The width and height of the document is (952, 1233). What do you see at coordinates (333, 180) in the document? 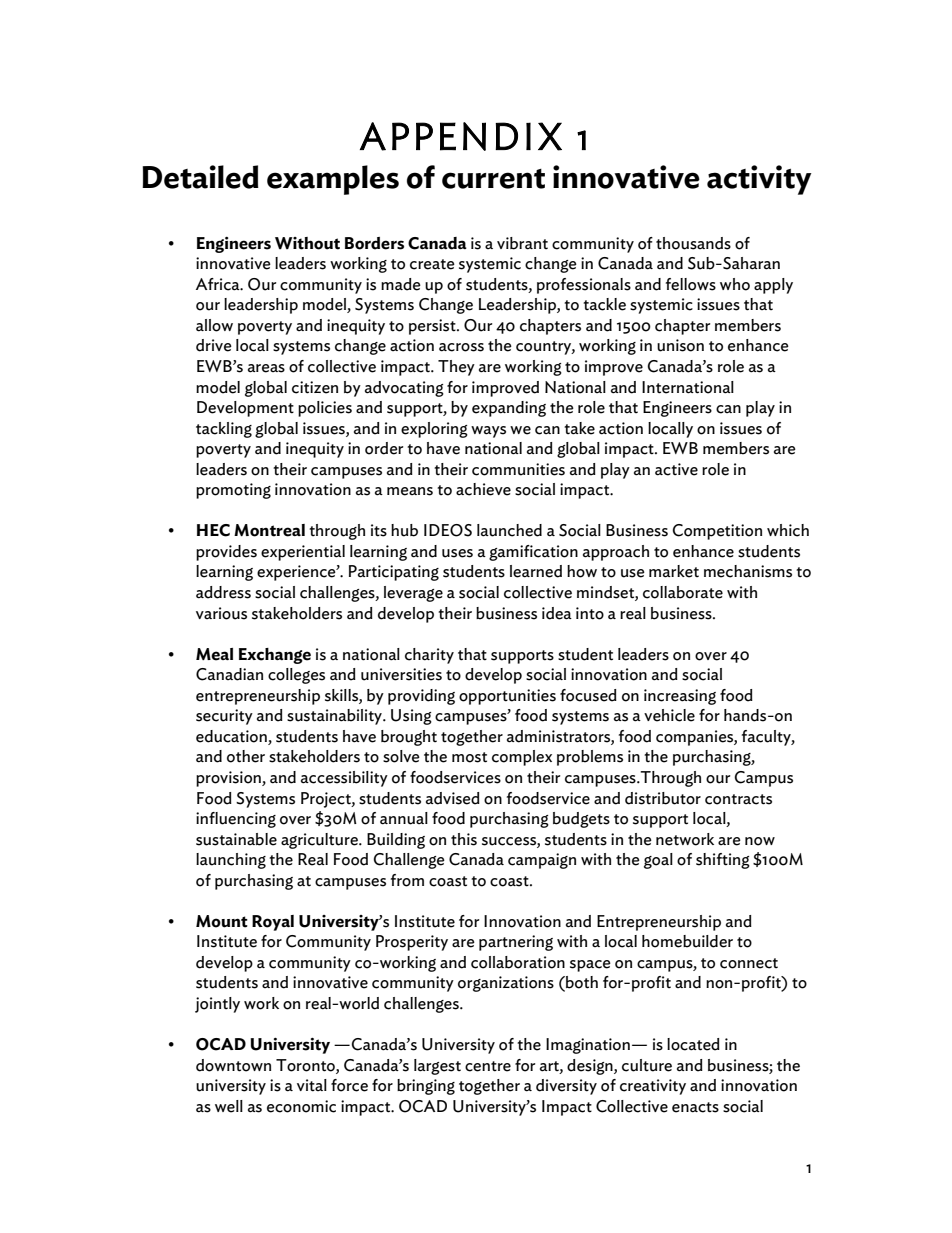
I see `examples` at bounding box center [333, 180].
